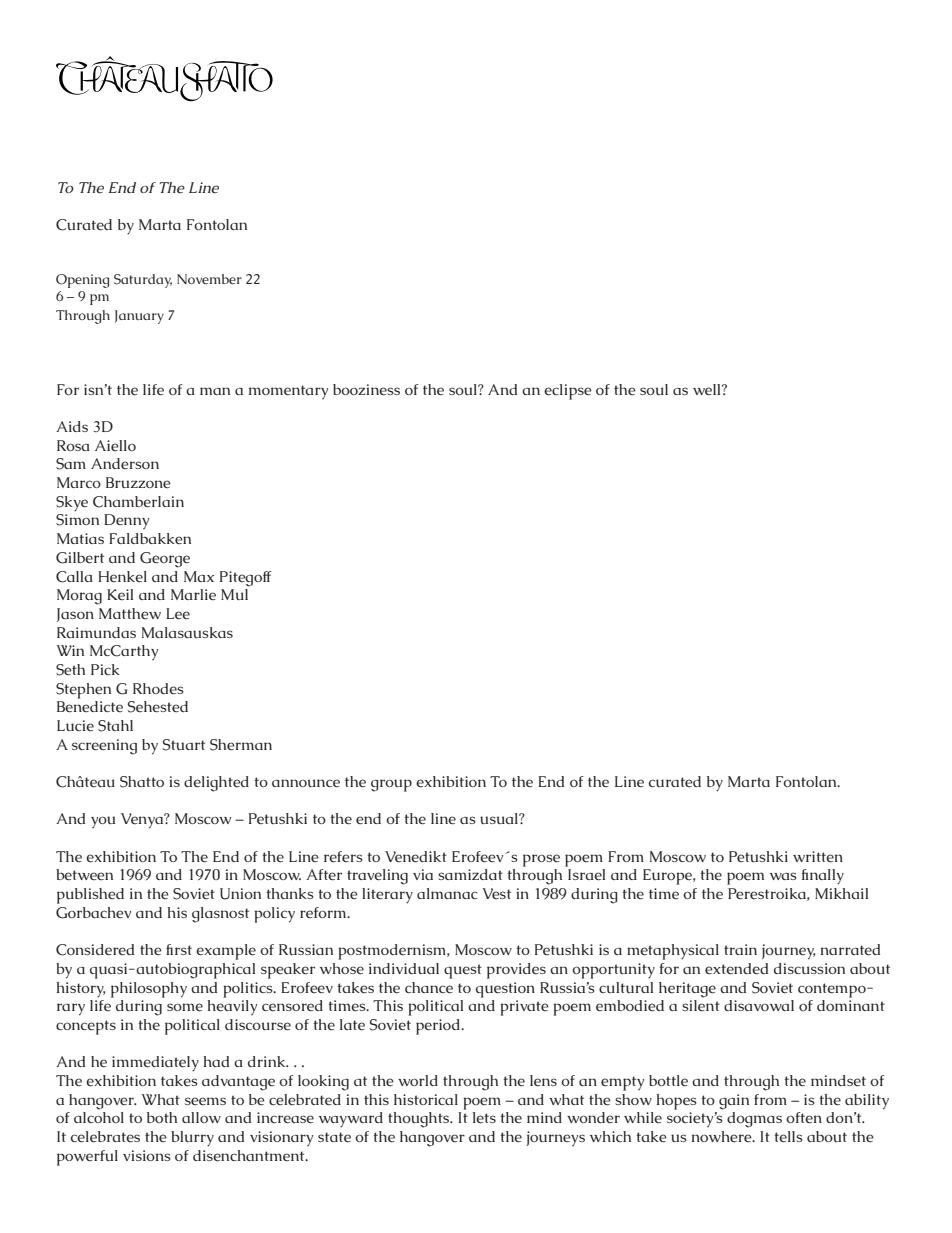  What do you see at coordinates (162, 1117) in the page?
I see `both` at bounding box center [162, 1117].
